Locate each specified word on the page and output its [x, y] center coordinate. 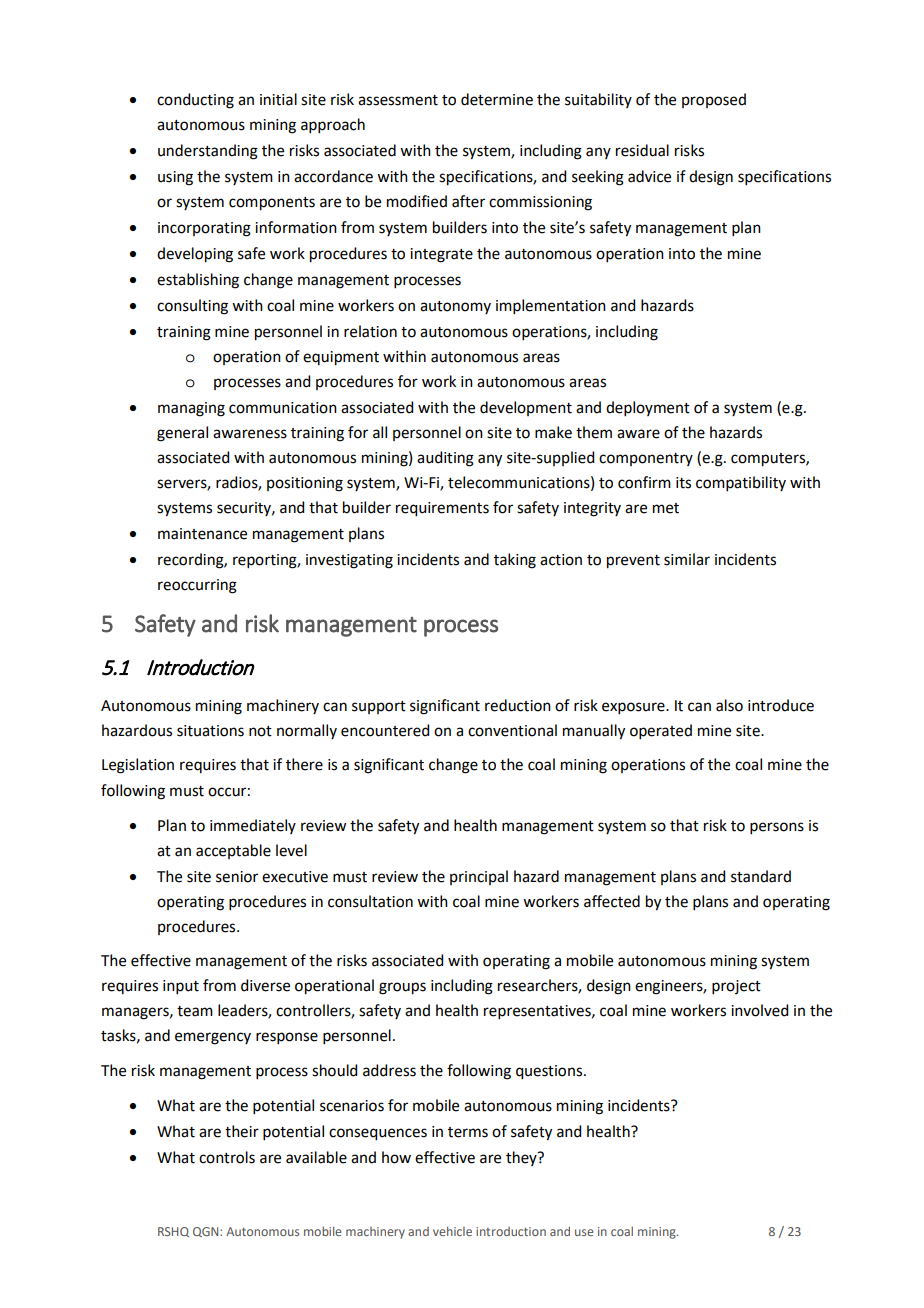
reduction [518, 705]
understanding [208, 152]
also [729, 705]
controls [227, 1157]
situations [210, 731]
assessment [398, 100]
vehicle [452, 1231]
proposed [714, 100]
